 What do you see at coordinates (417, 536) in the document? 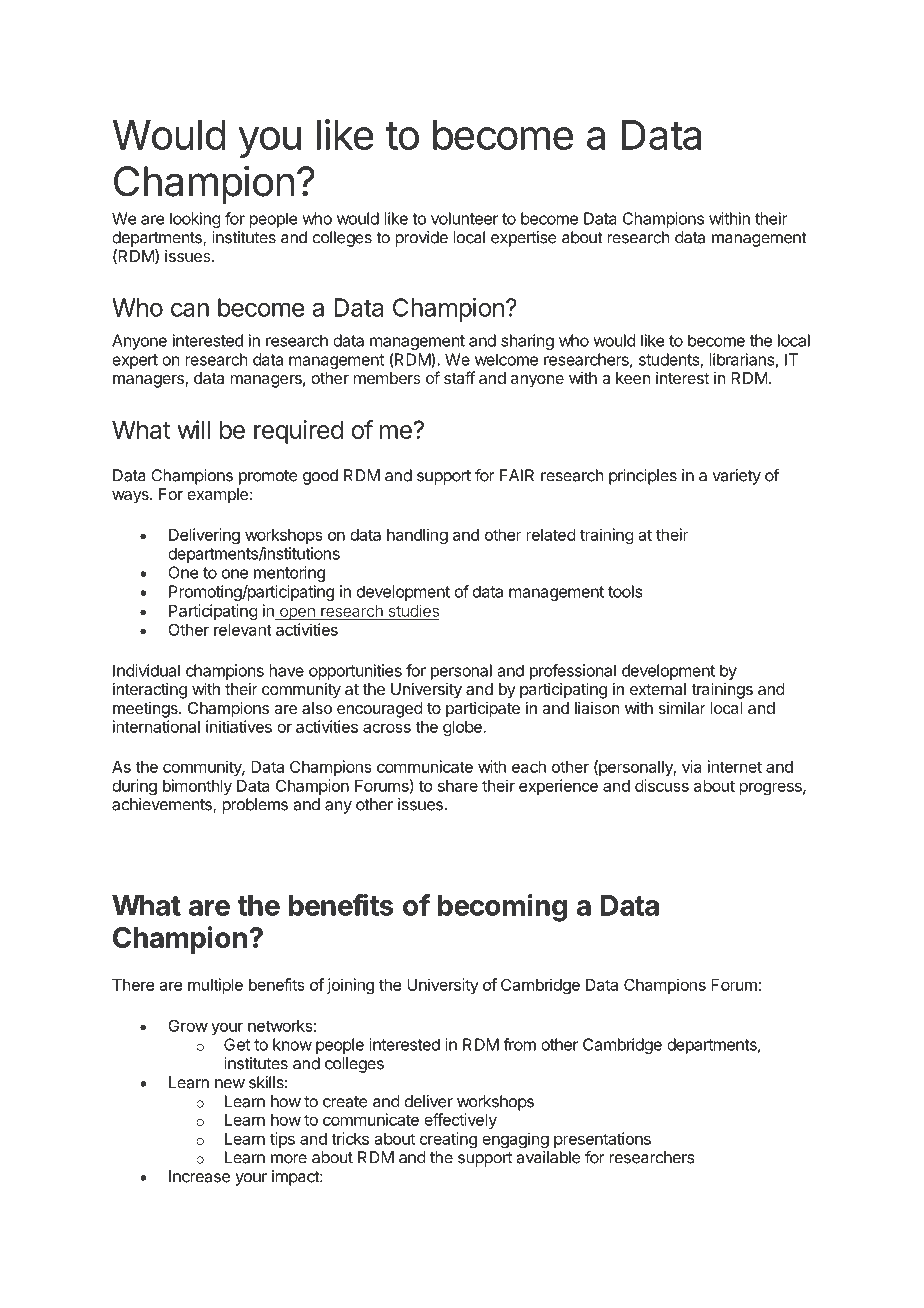
I see `handling` at bounding box center [417, 536].
